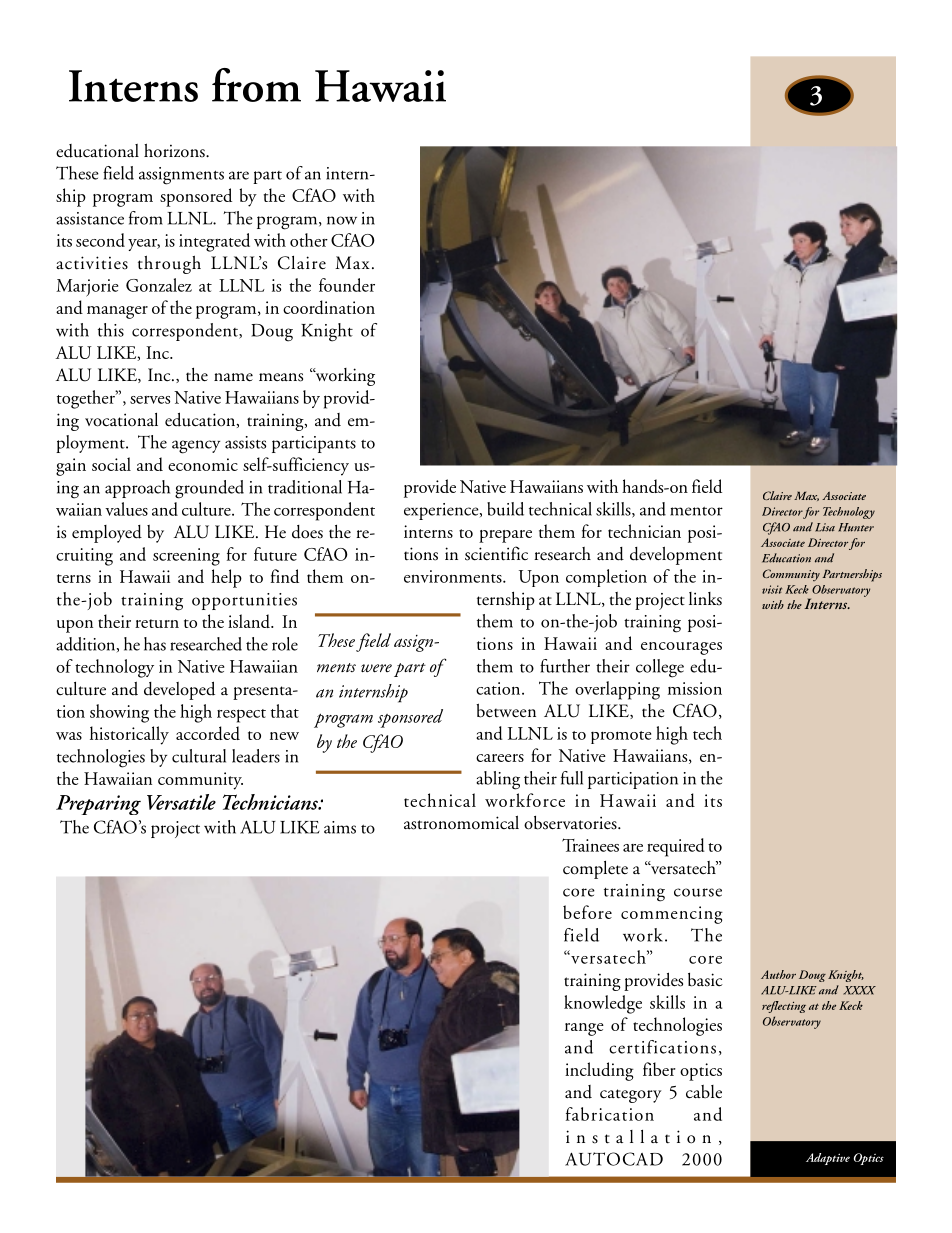 The height and width of the screenshot is (1233, 952). I want to click on through, so click(169, 264).
